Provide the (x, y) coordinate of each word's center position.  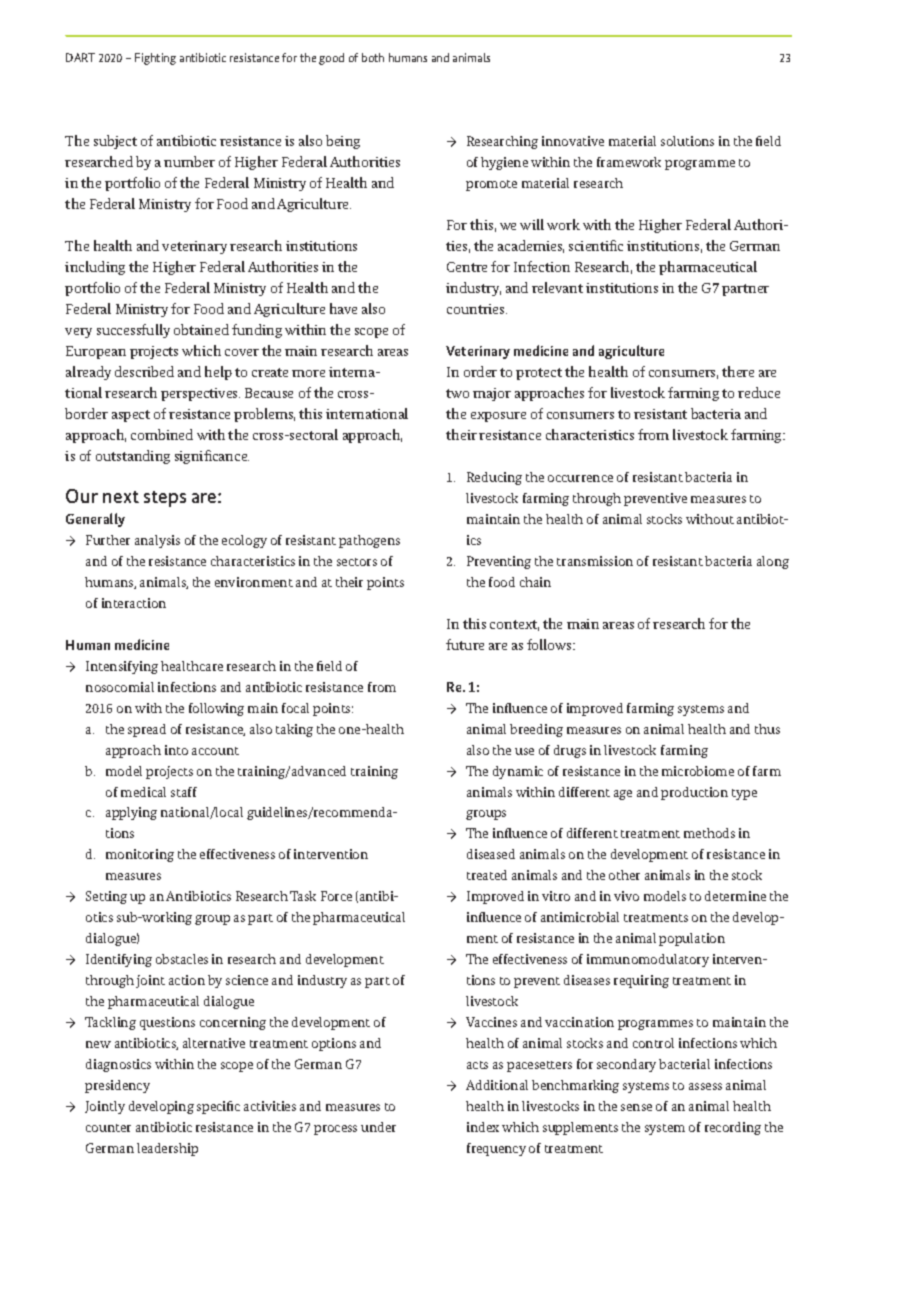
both (373, 57)
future (465, 644)
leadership (167, 1149)
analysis (157, 541)
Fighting (155, 59)
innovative (573, 141)
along (773, 562)
